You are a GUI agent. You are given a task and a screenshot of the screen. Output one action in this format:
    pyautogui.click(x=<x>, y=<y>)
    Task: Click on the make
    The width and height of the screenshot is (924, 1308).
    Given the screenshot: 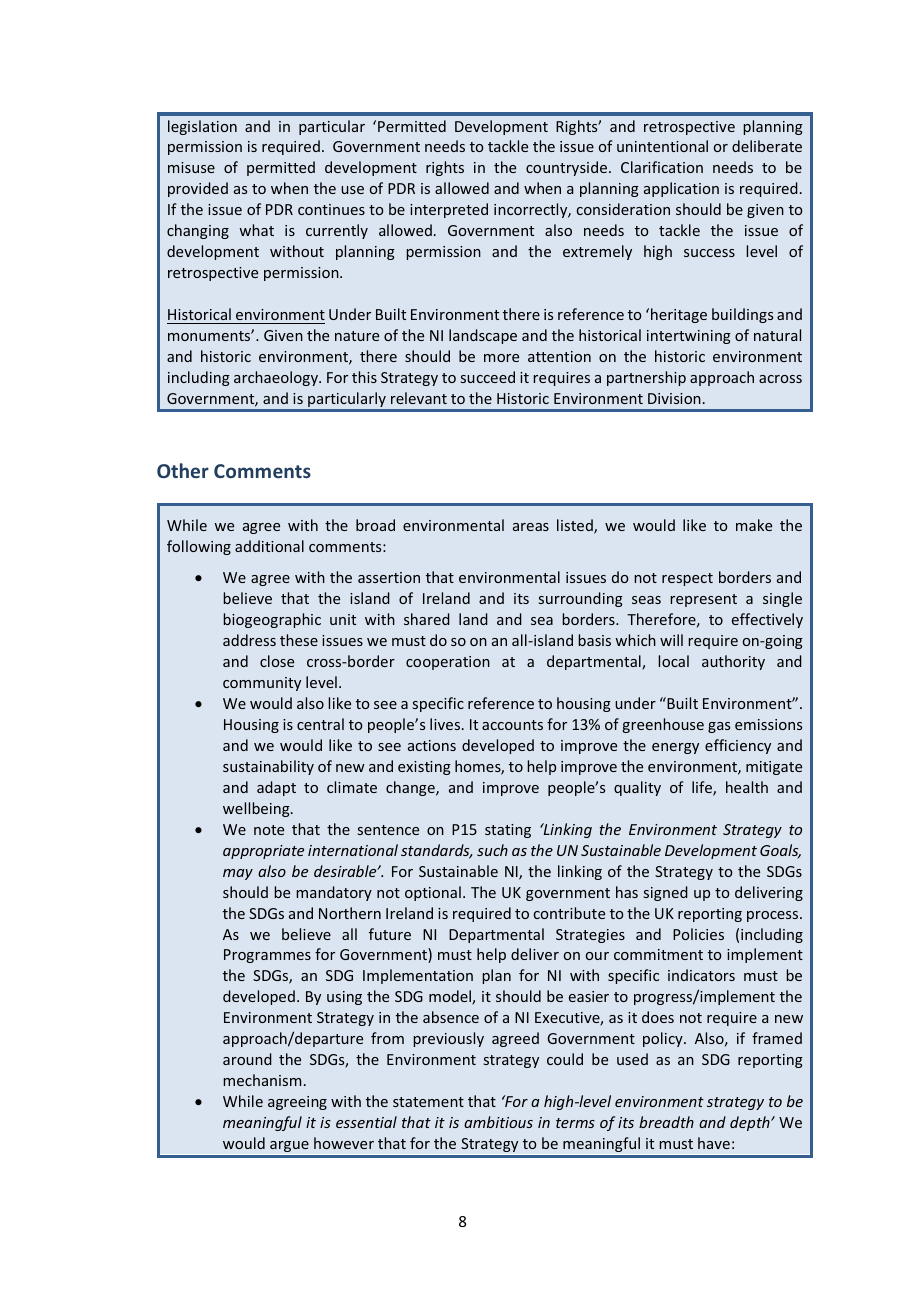 What is the action you would take?
    pyautogui.click(x=754, y=525)
